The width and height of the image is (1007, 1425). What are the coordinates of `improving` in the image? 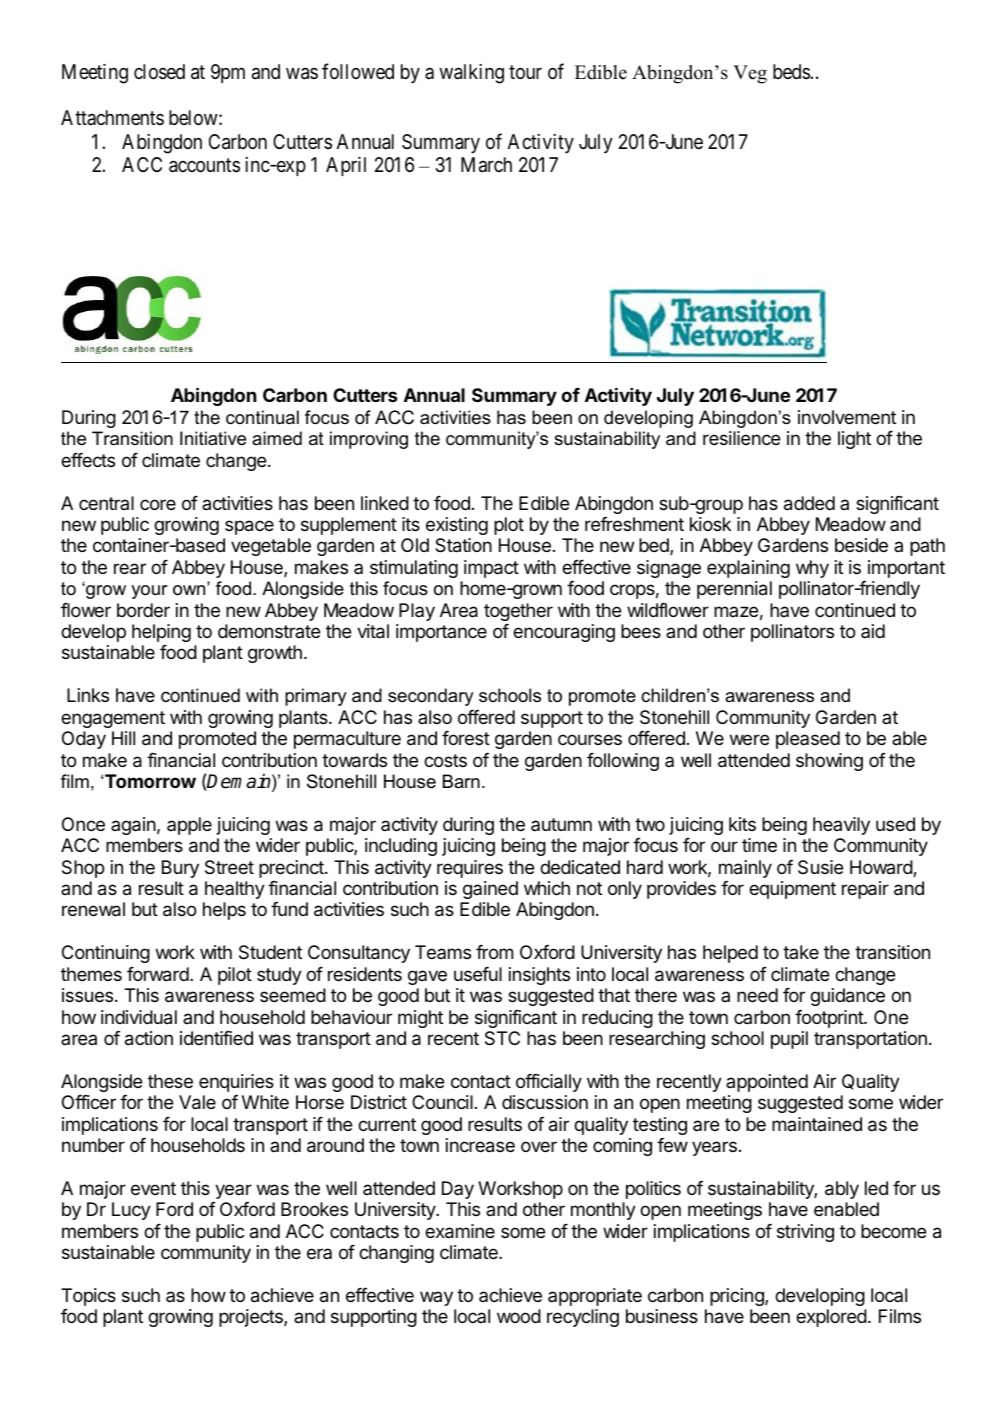 It's located at (369, 440).
